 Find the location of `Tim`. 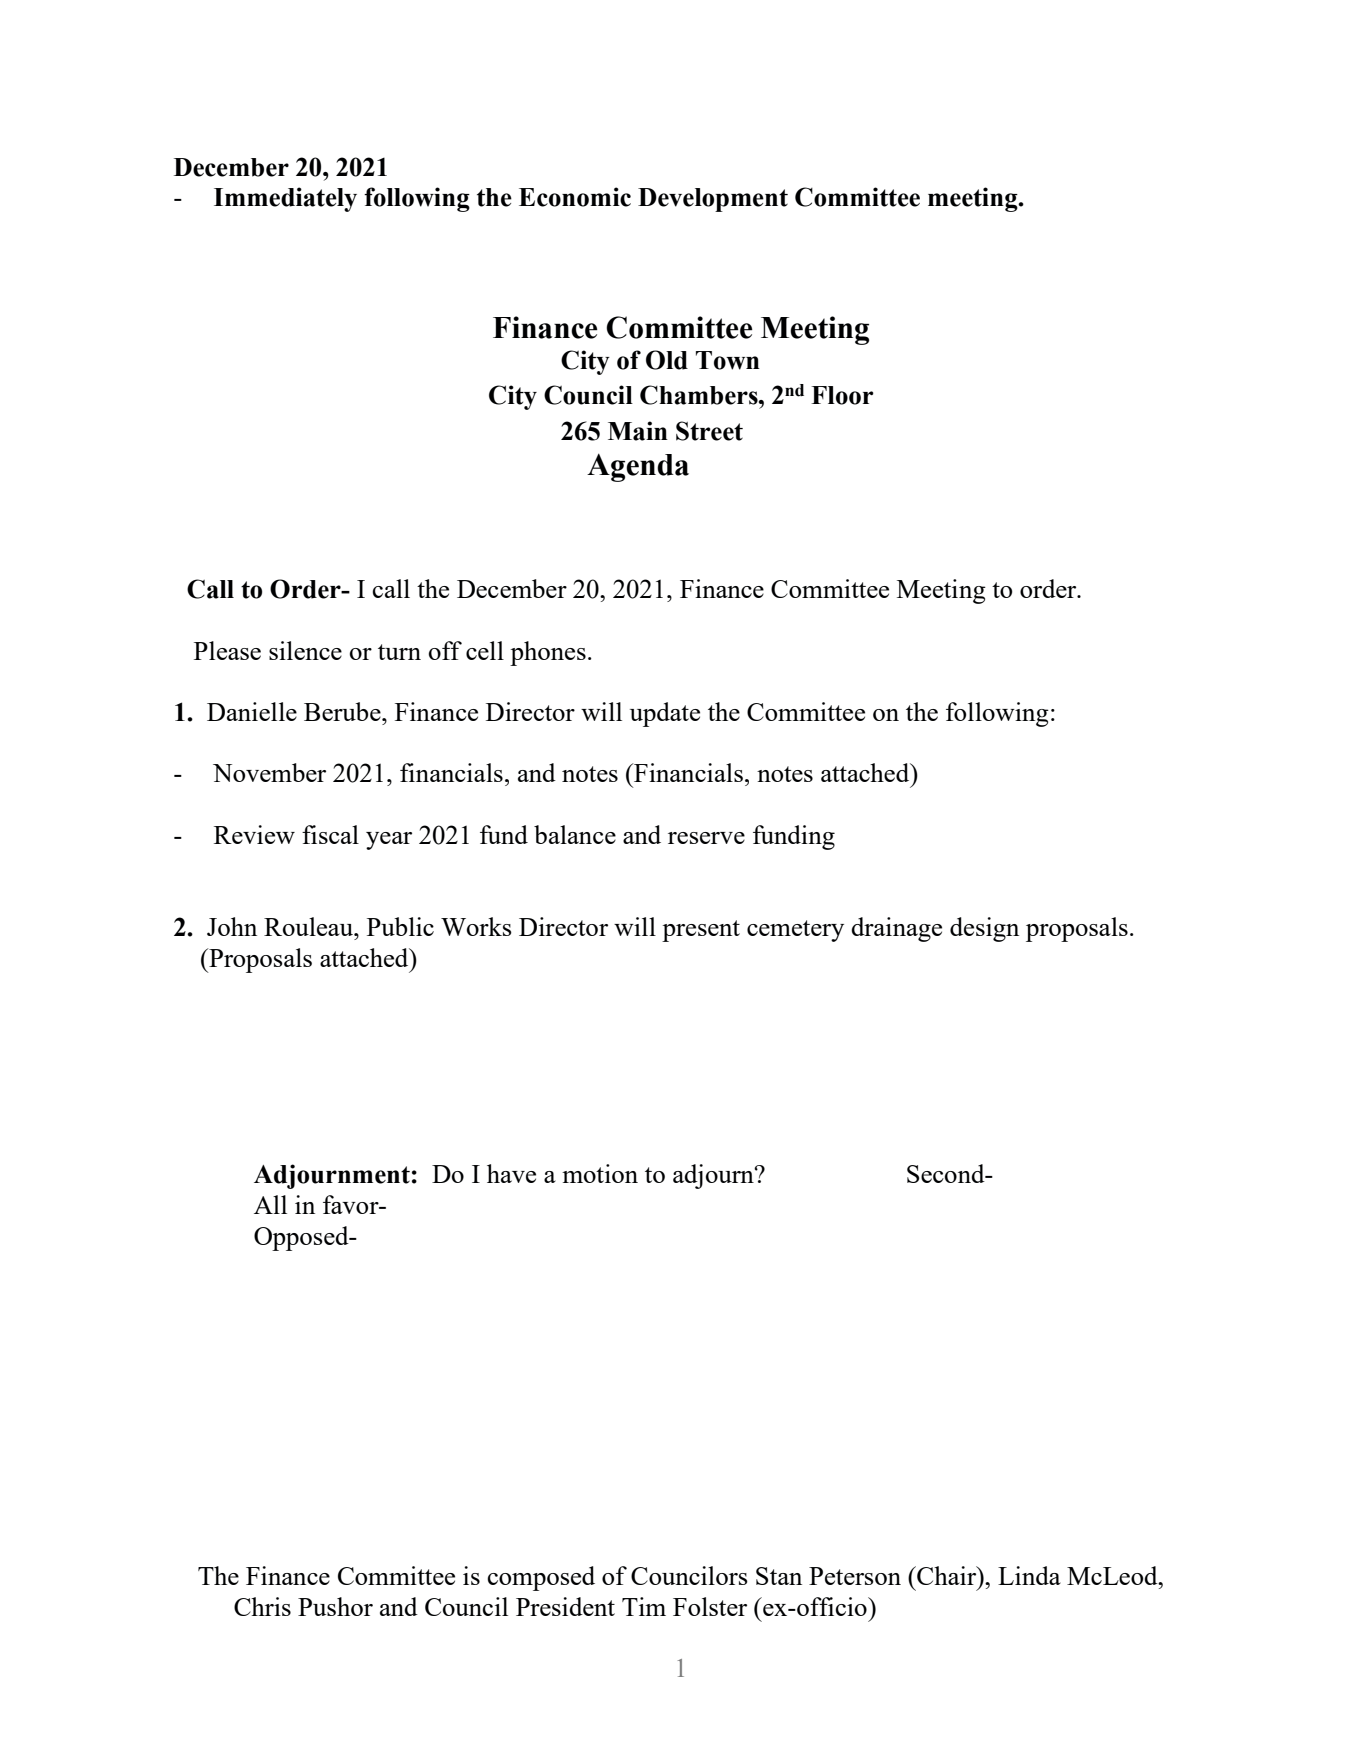

Tim is located at coordinates (644, 1606).
